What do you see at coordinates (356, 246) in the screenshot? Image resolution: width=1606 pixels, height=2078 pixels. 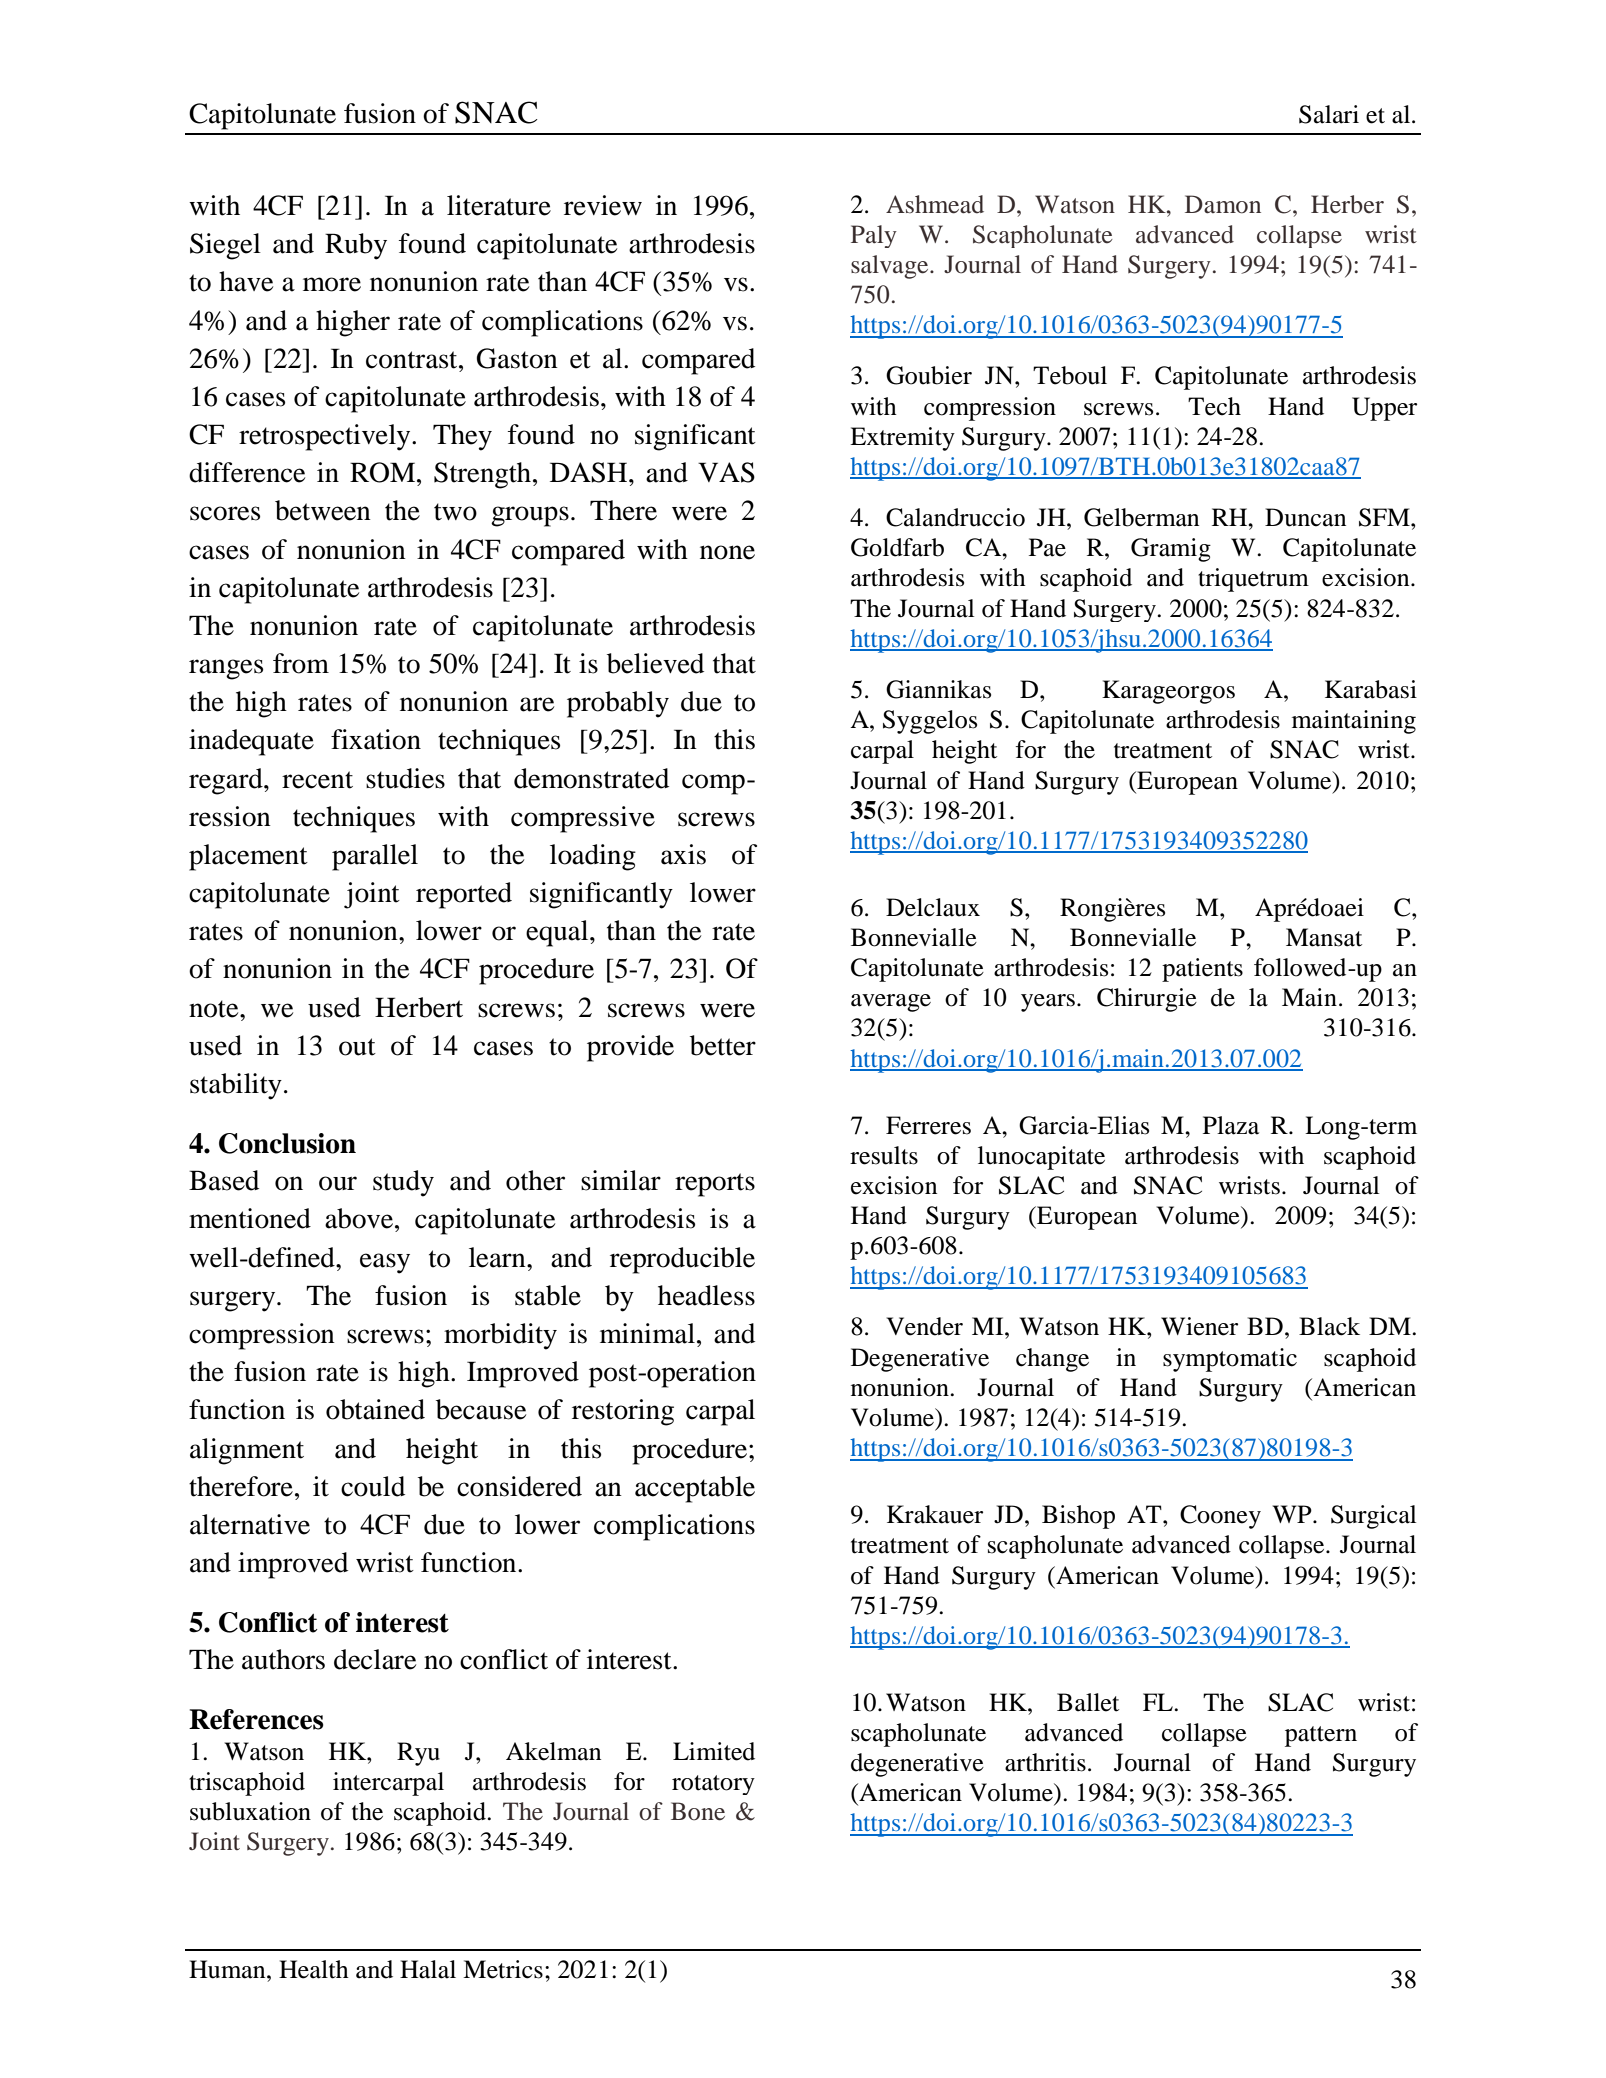 I see `Ruby` at bounding box center [356, 246].
